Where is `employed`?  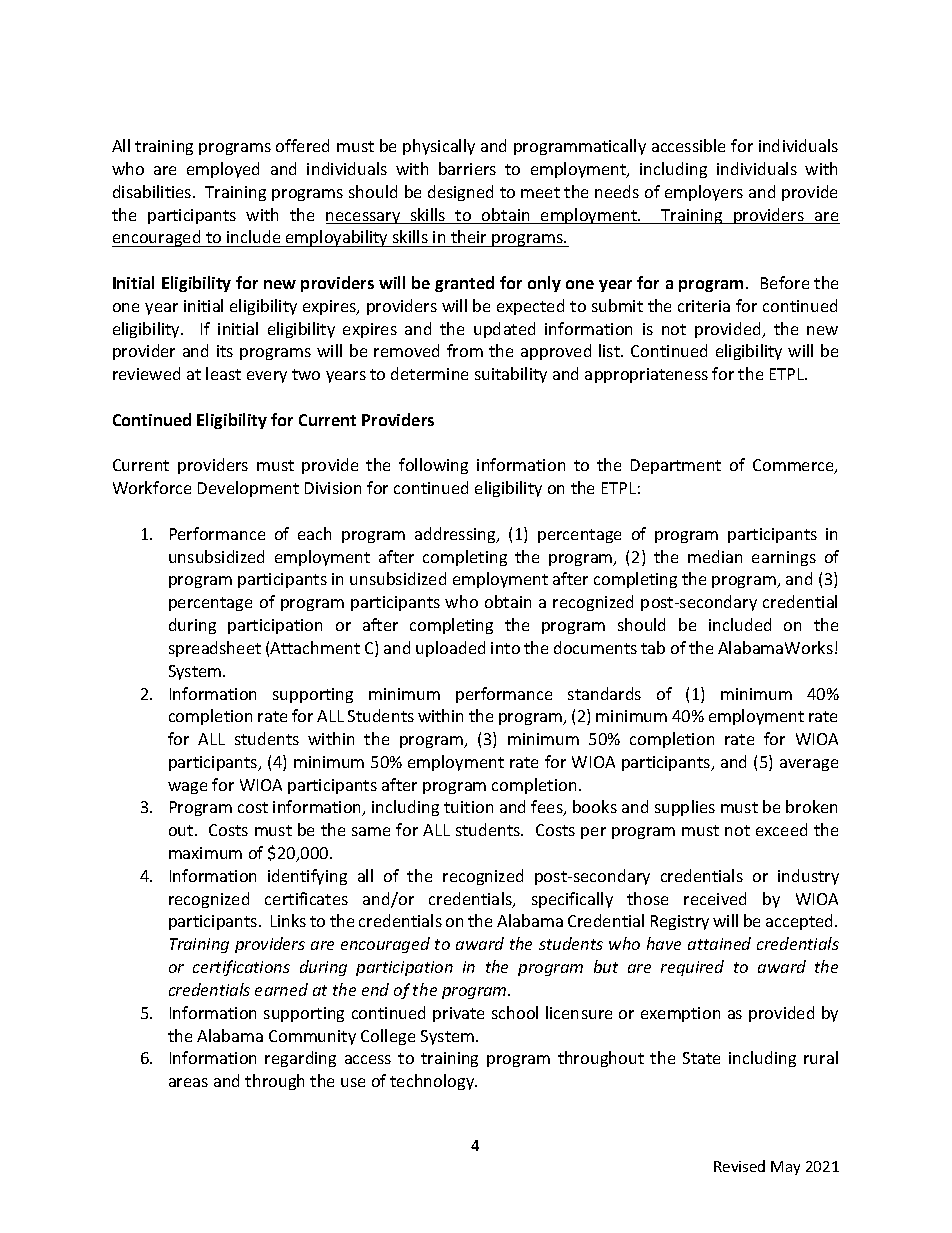 employed is located at coordinates (223, 170).
